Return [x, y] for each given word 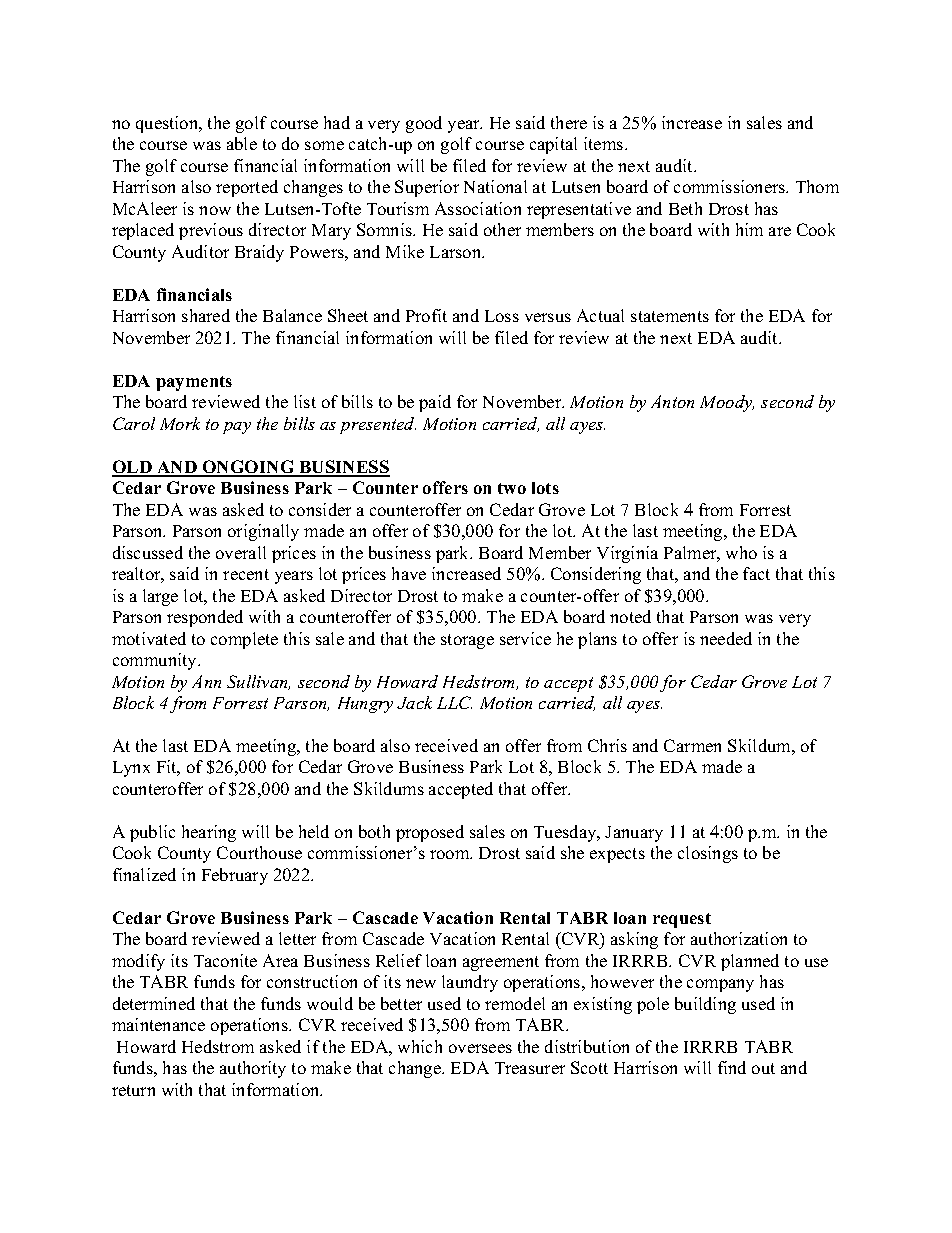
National [495, 186]
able [242, 143]
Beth [685, 208]
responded [205, 618]
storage [467, 641]
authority [253, 1069]
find [732, 1067]
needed [726, 638]
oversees [480, 1048]
